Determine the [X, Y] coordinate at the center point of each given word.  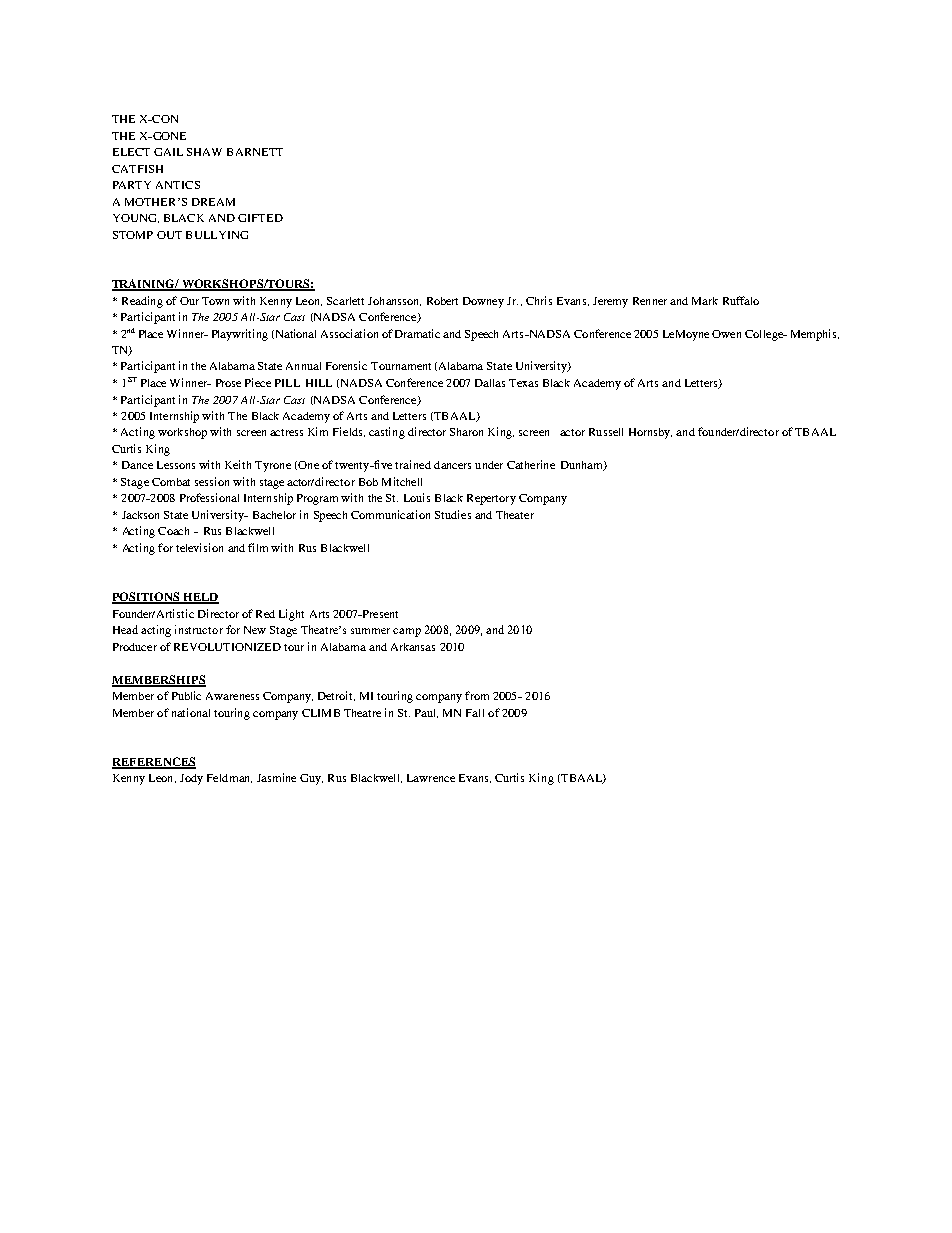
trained [413, 464]
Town [215, 301]
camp [407, 632]
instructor [199, 629]
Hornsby [650, 433]
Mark [705, 301]
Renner [650, 301]
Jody [191, 779]
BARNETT [255, 152]
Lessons [176, 465]
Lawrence [431, 778]
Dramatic [417, 333]
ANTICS [178, 185]
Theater [515, 515]
